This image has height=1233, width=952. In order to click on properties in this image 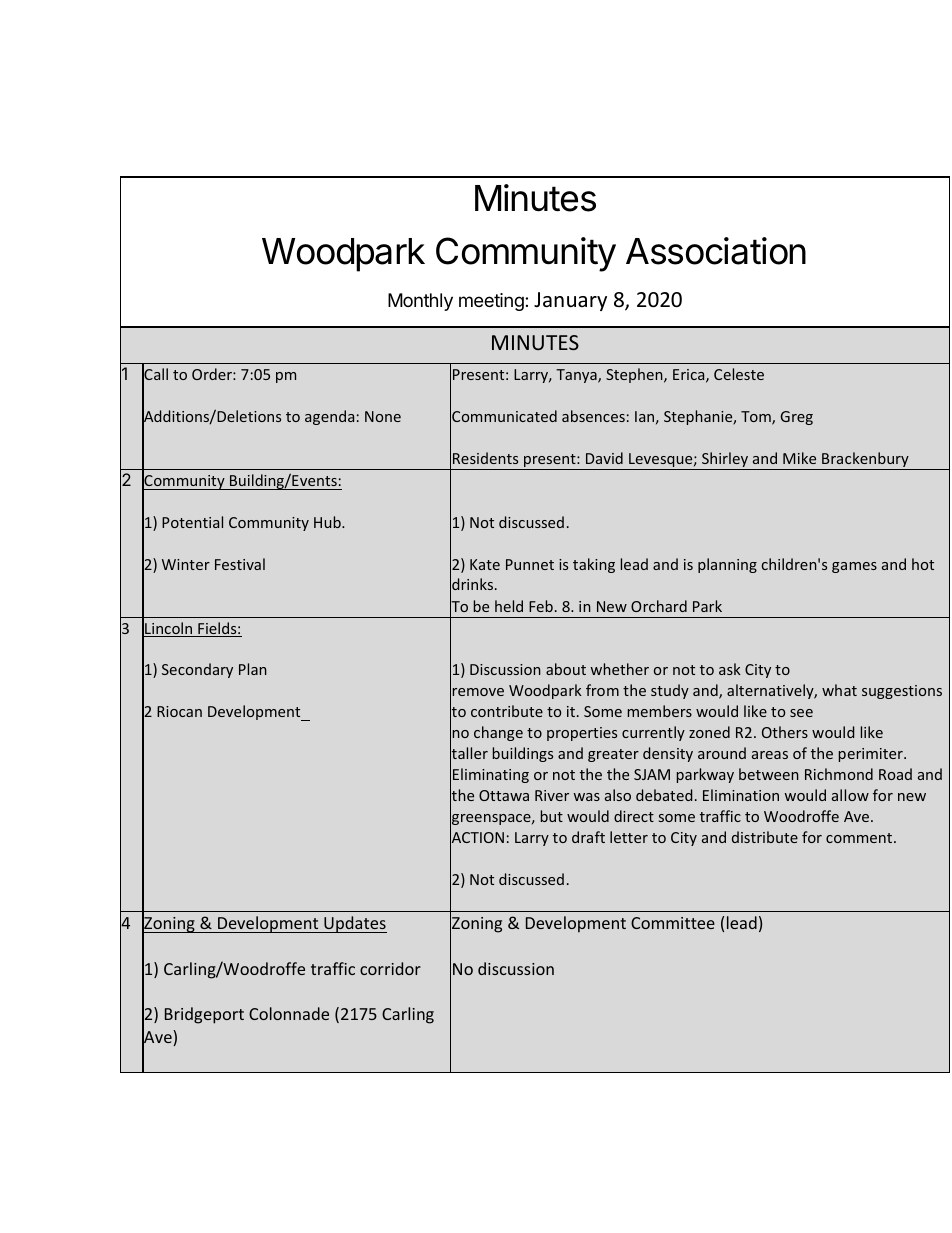, I will do `click(582, 734)`.
